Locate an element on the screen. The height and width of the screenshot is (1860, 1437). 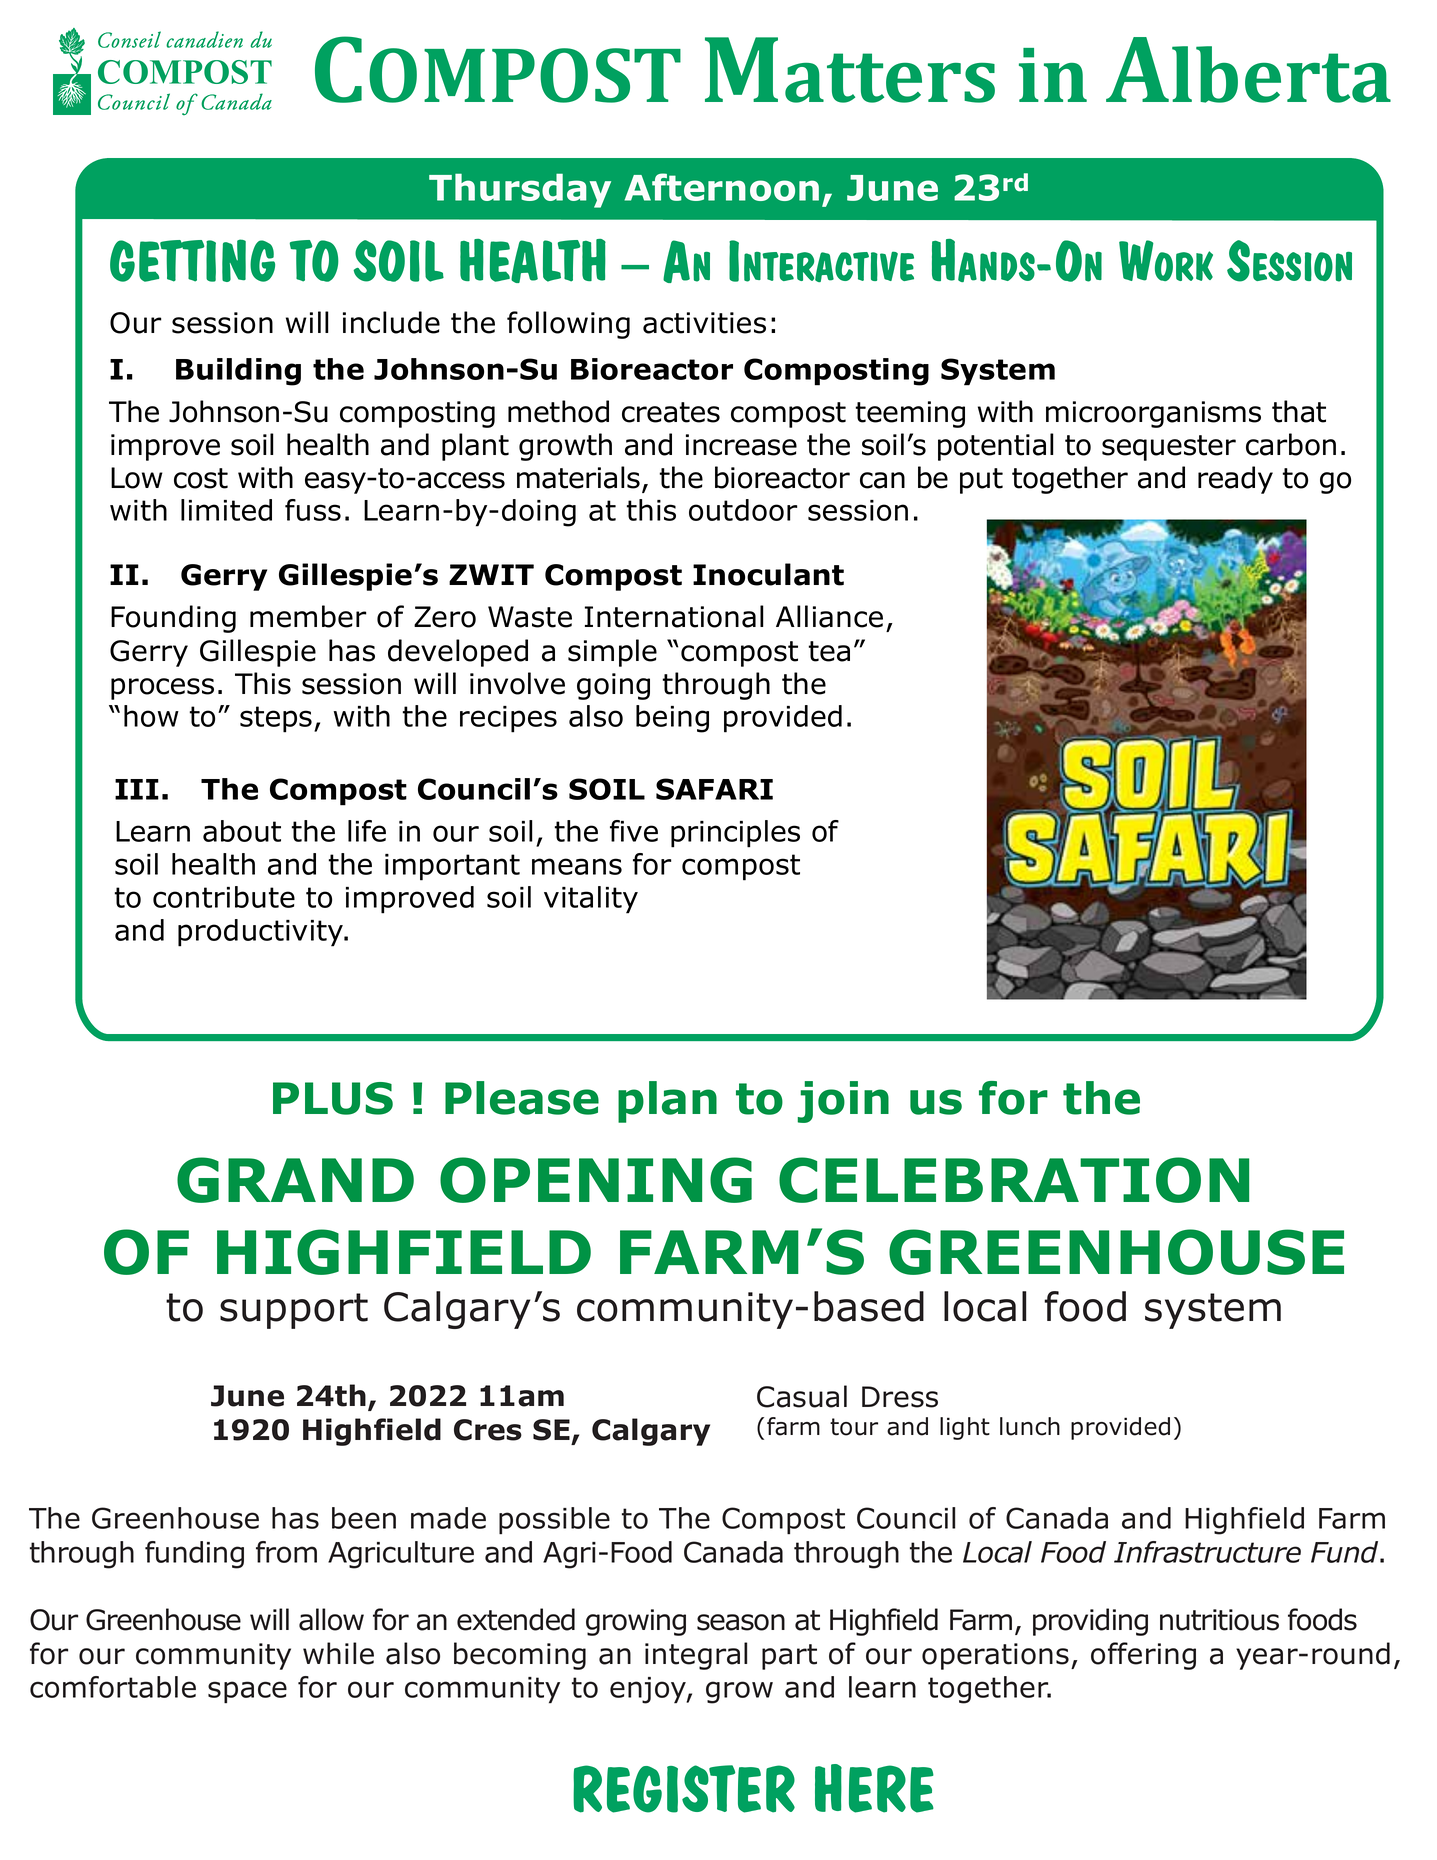
offering is located at coordinates (1143, 1656).
